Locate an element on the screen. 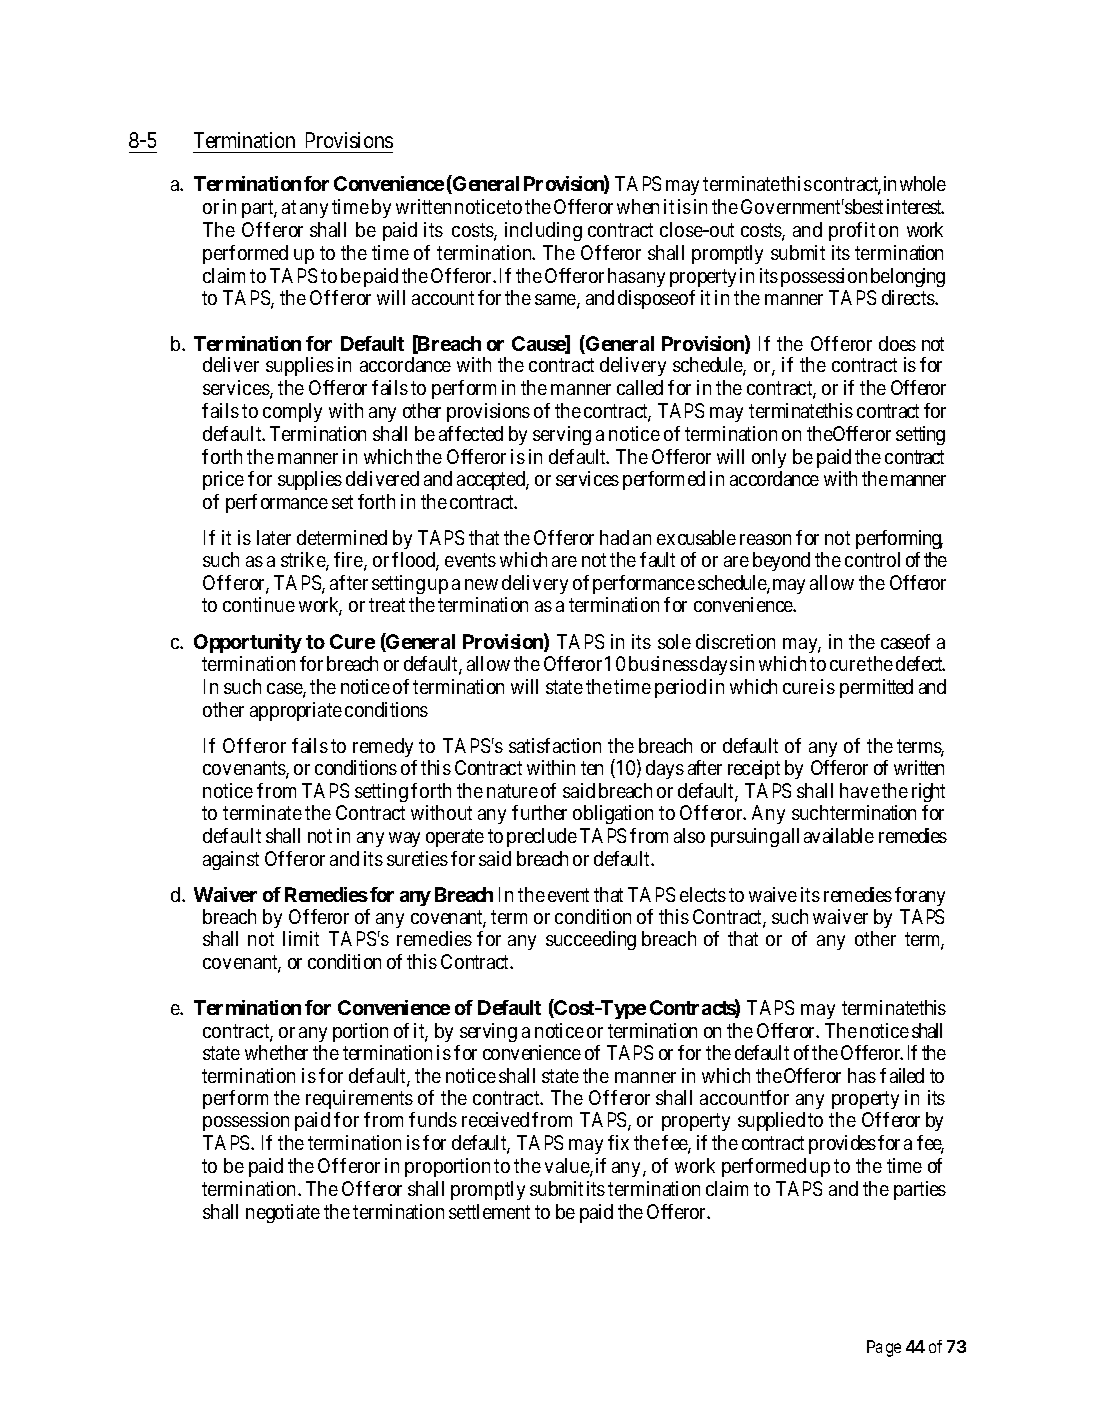  negotiate is located at coordinates (283, 1213).
